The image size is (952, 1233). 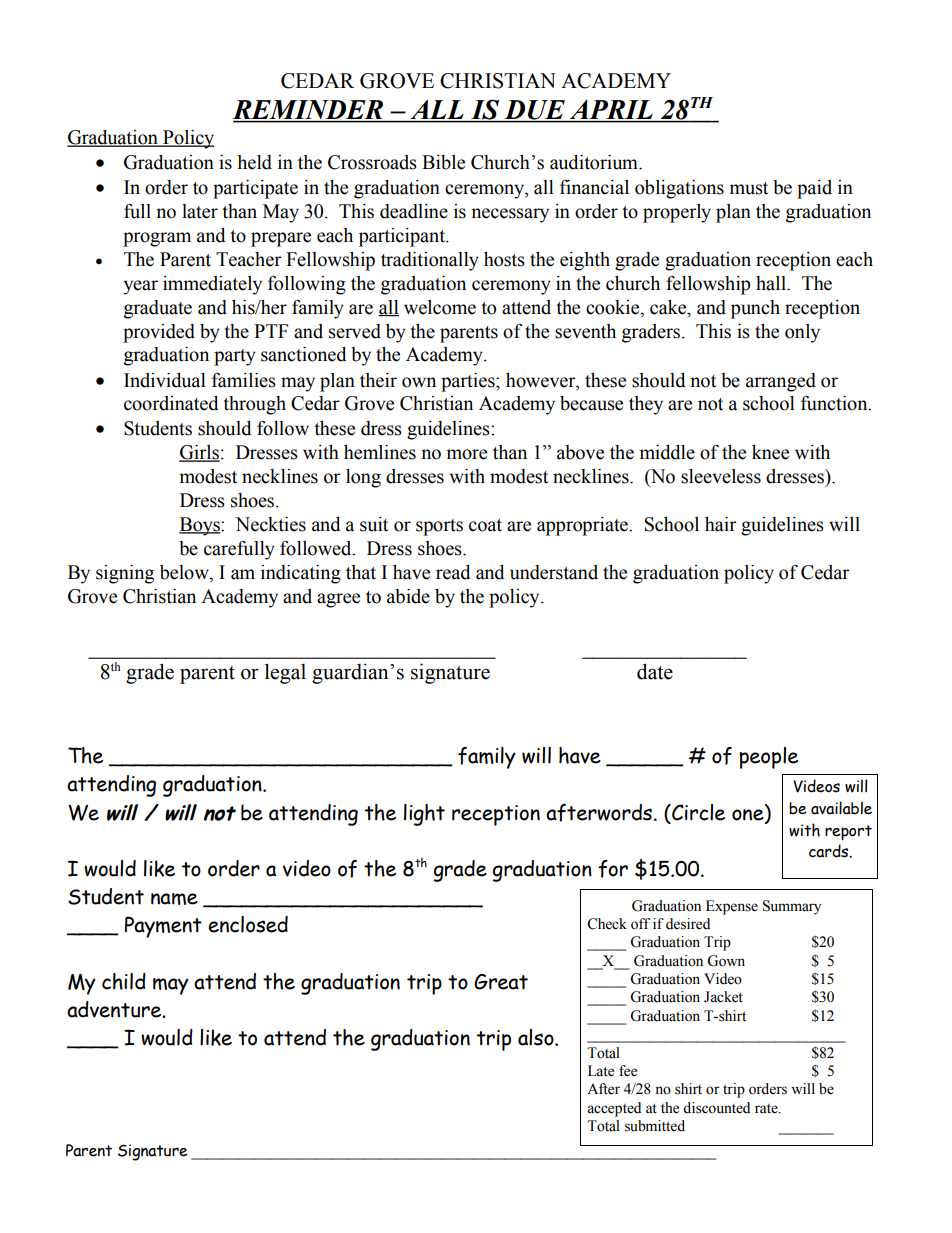 I want to click on light, so click(x=424, y=815).
